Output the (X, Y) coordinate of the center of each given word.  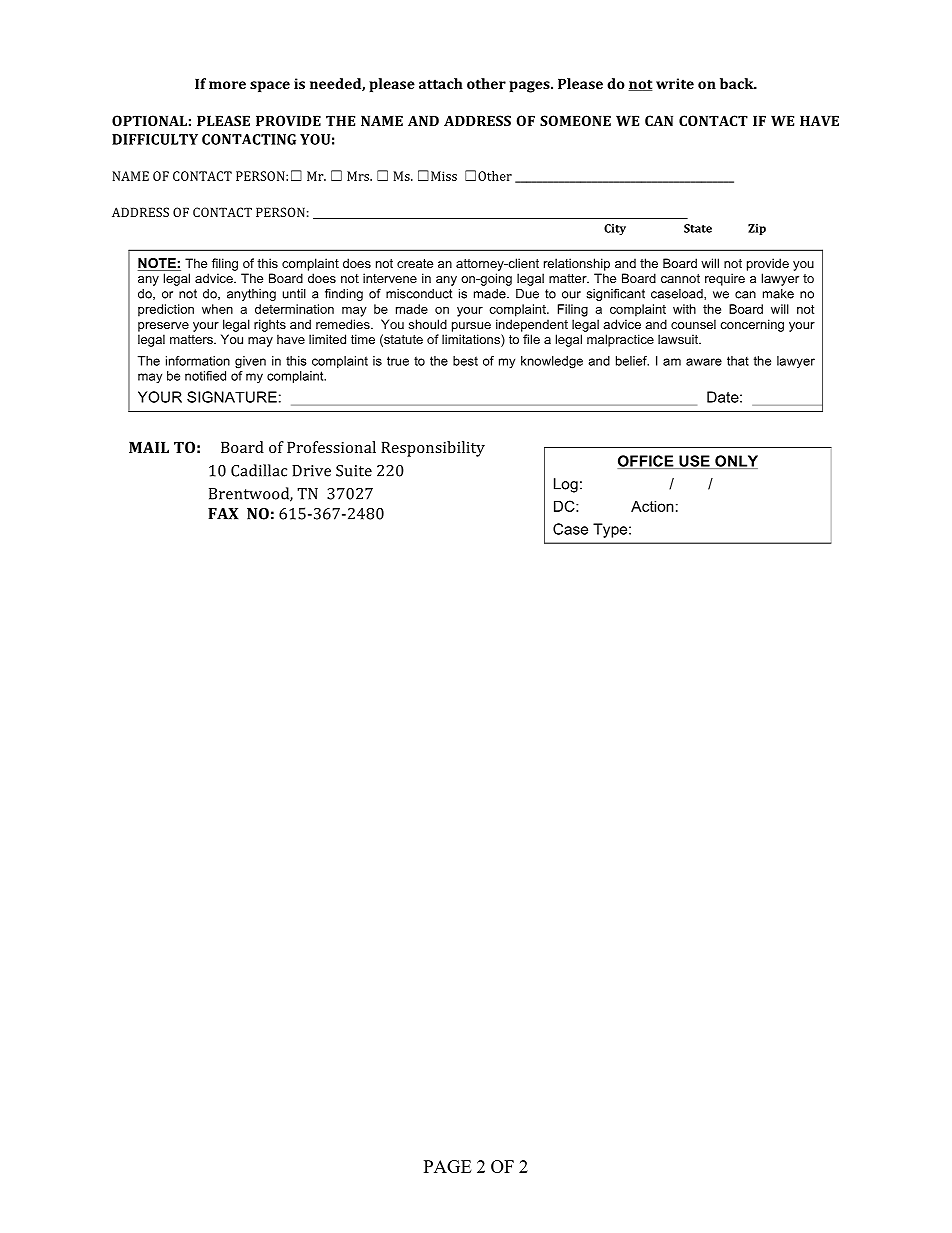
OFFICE (647, 462)
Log (566, 485)
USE (694, 462)
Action (652, 506)
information (198, 361)
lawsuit (679, 339)
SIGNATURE (232, 397)
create (415, 263)
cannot (680, 278)
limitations (472, 340)
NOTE (158, 264)
